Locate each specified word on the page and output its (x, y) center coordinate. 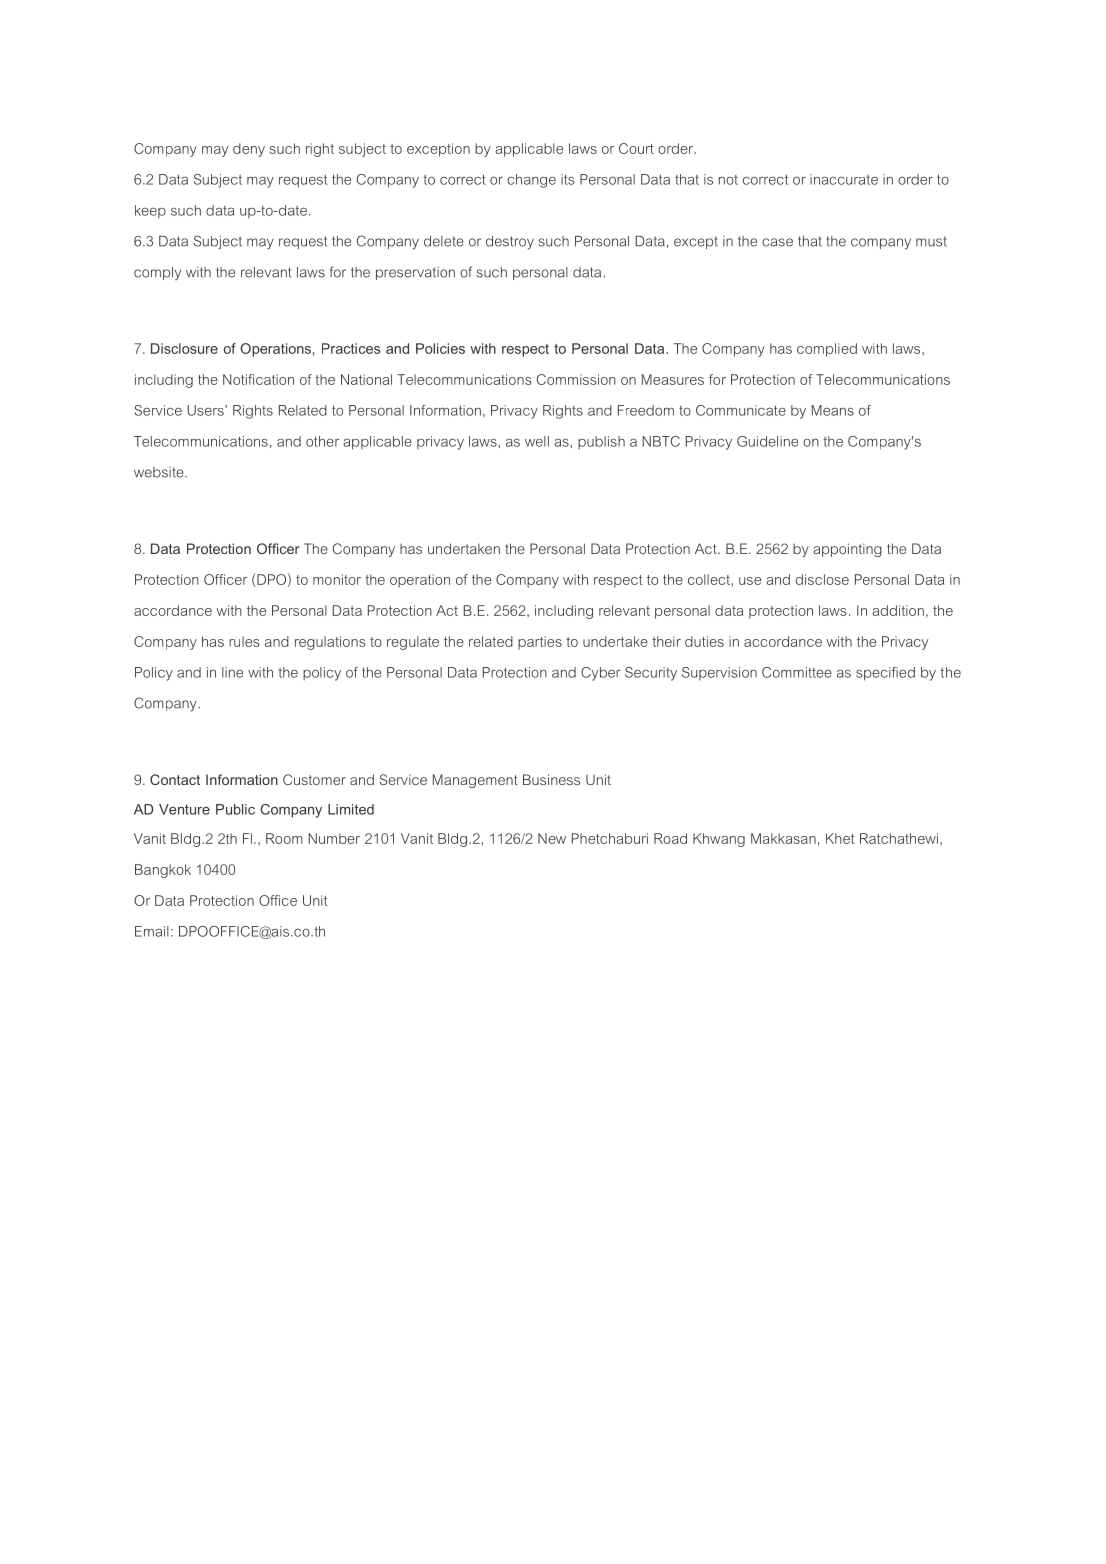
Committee (797, 672)
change (531, 181)
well (537, 441)
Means (833, 410)
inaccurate (844, 179)
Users (206, 410)
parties (540, 643)
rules (244, 641)
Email (152, 931)
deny (249, 150)
